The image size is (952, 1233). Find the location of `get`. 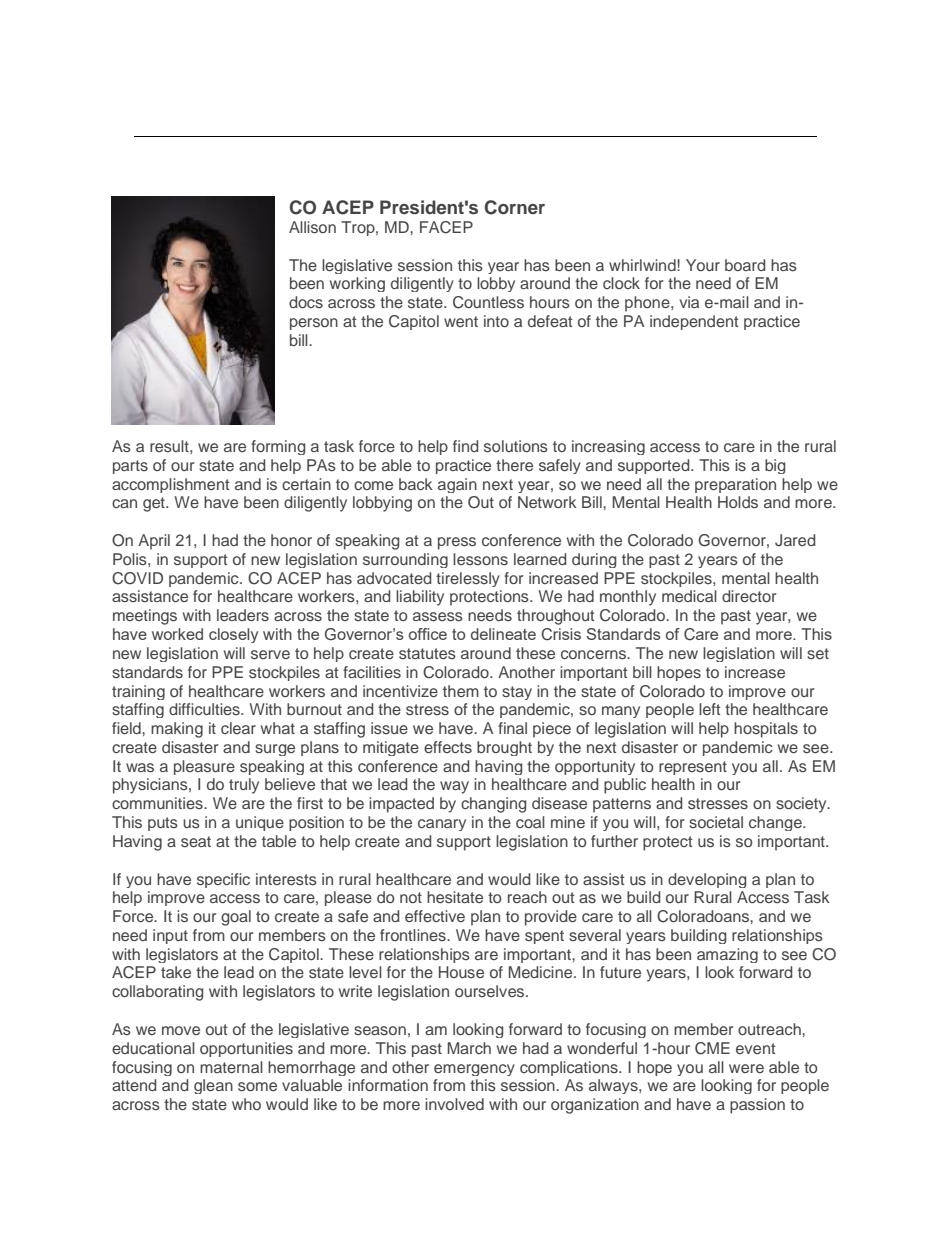

get is located at coordinates (155, 504).
